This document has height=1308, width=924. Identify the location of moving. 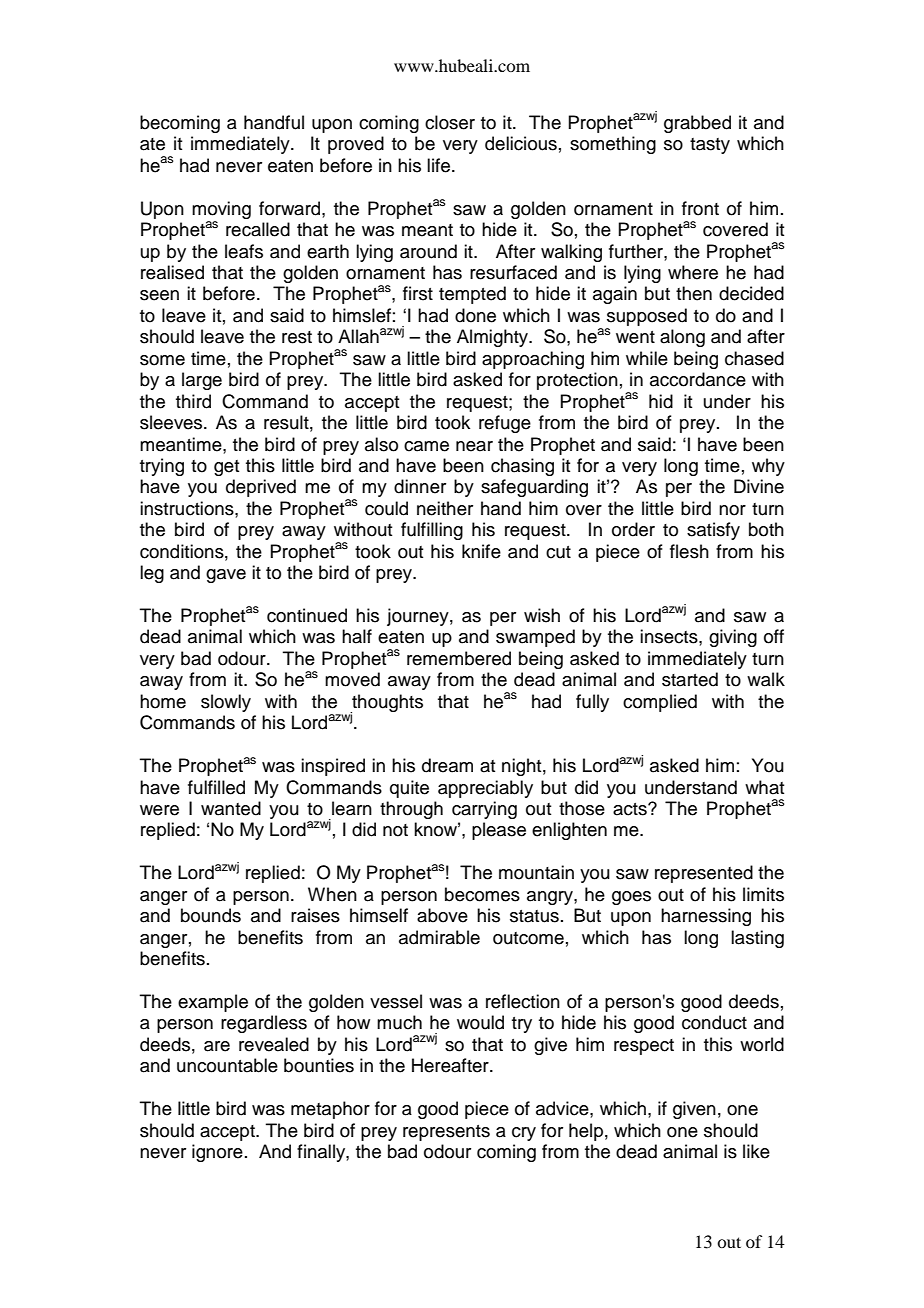
(221, 210).
